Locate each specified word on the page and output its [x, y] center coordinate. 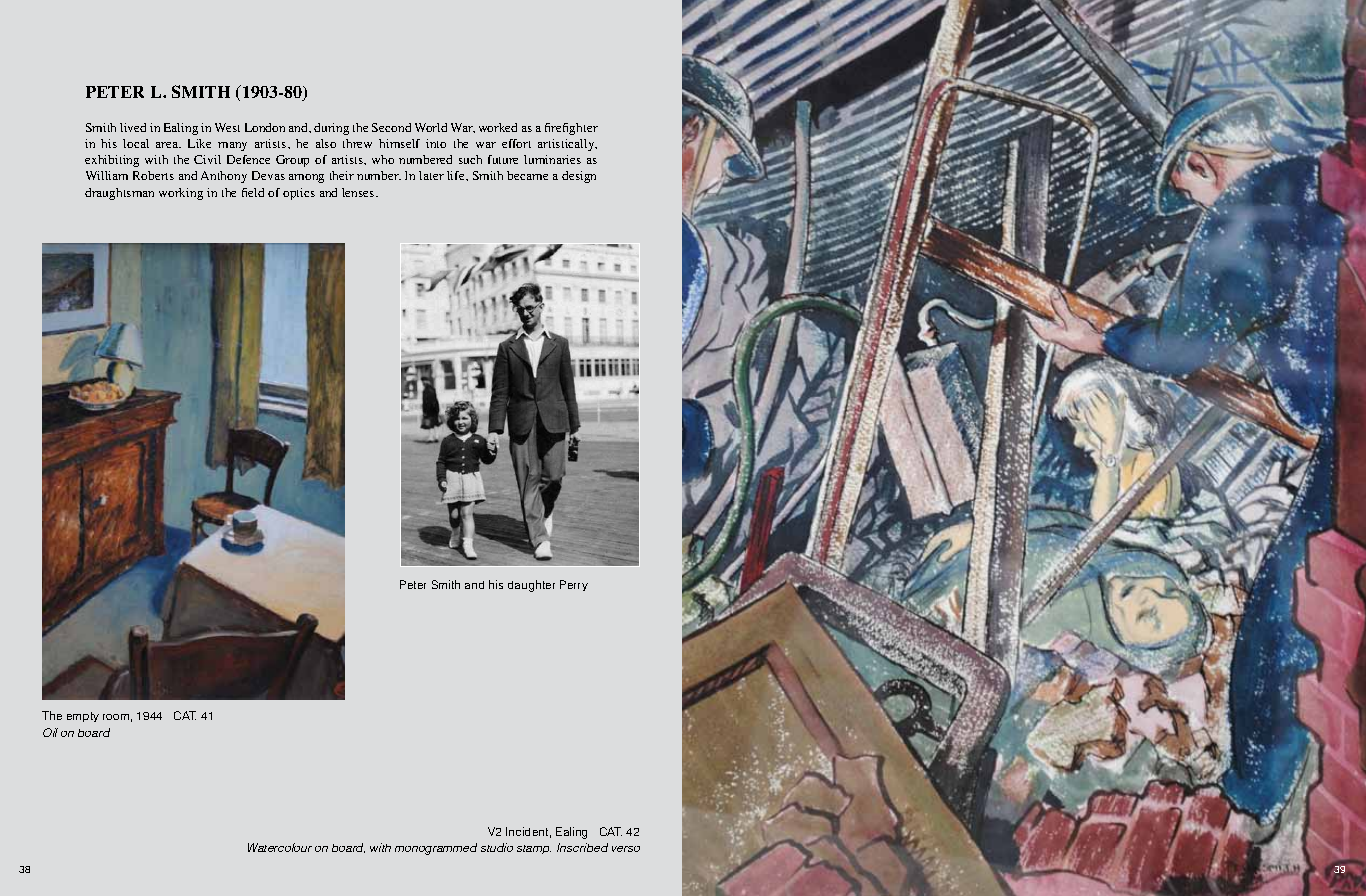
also [326, 143]
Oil [50, 732]
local [136, 143]
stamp [534, 849]
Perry [574, 585]
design [579, 177]
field [253, 192]
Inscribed [582, 847]
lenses [359, 192]
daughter [531, 586]
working [181, 194]
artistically [567, 145]
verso [626, 849]
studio [497, 847]
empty [83, 717]
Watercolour [280, 847]
